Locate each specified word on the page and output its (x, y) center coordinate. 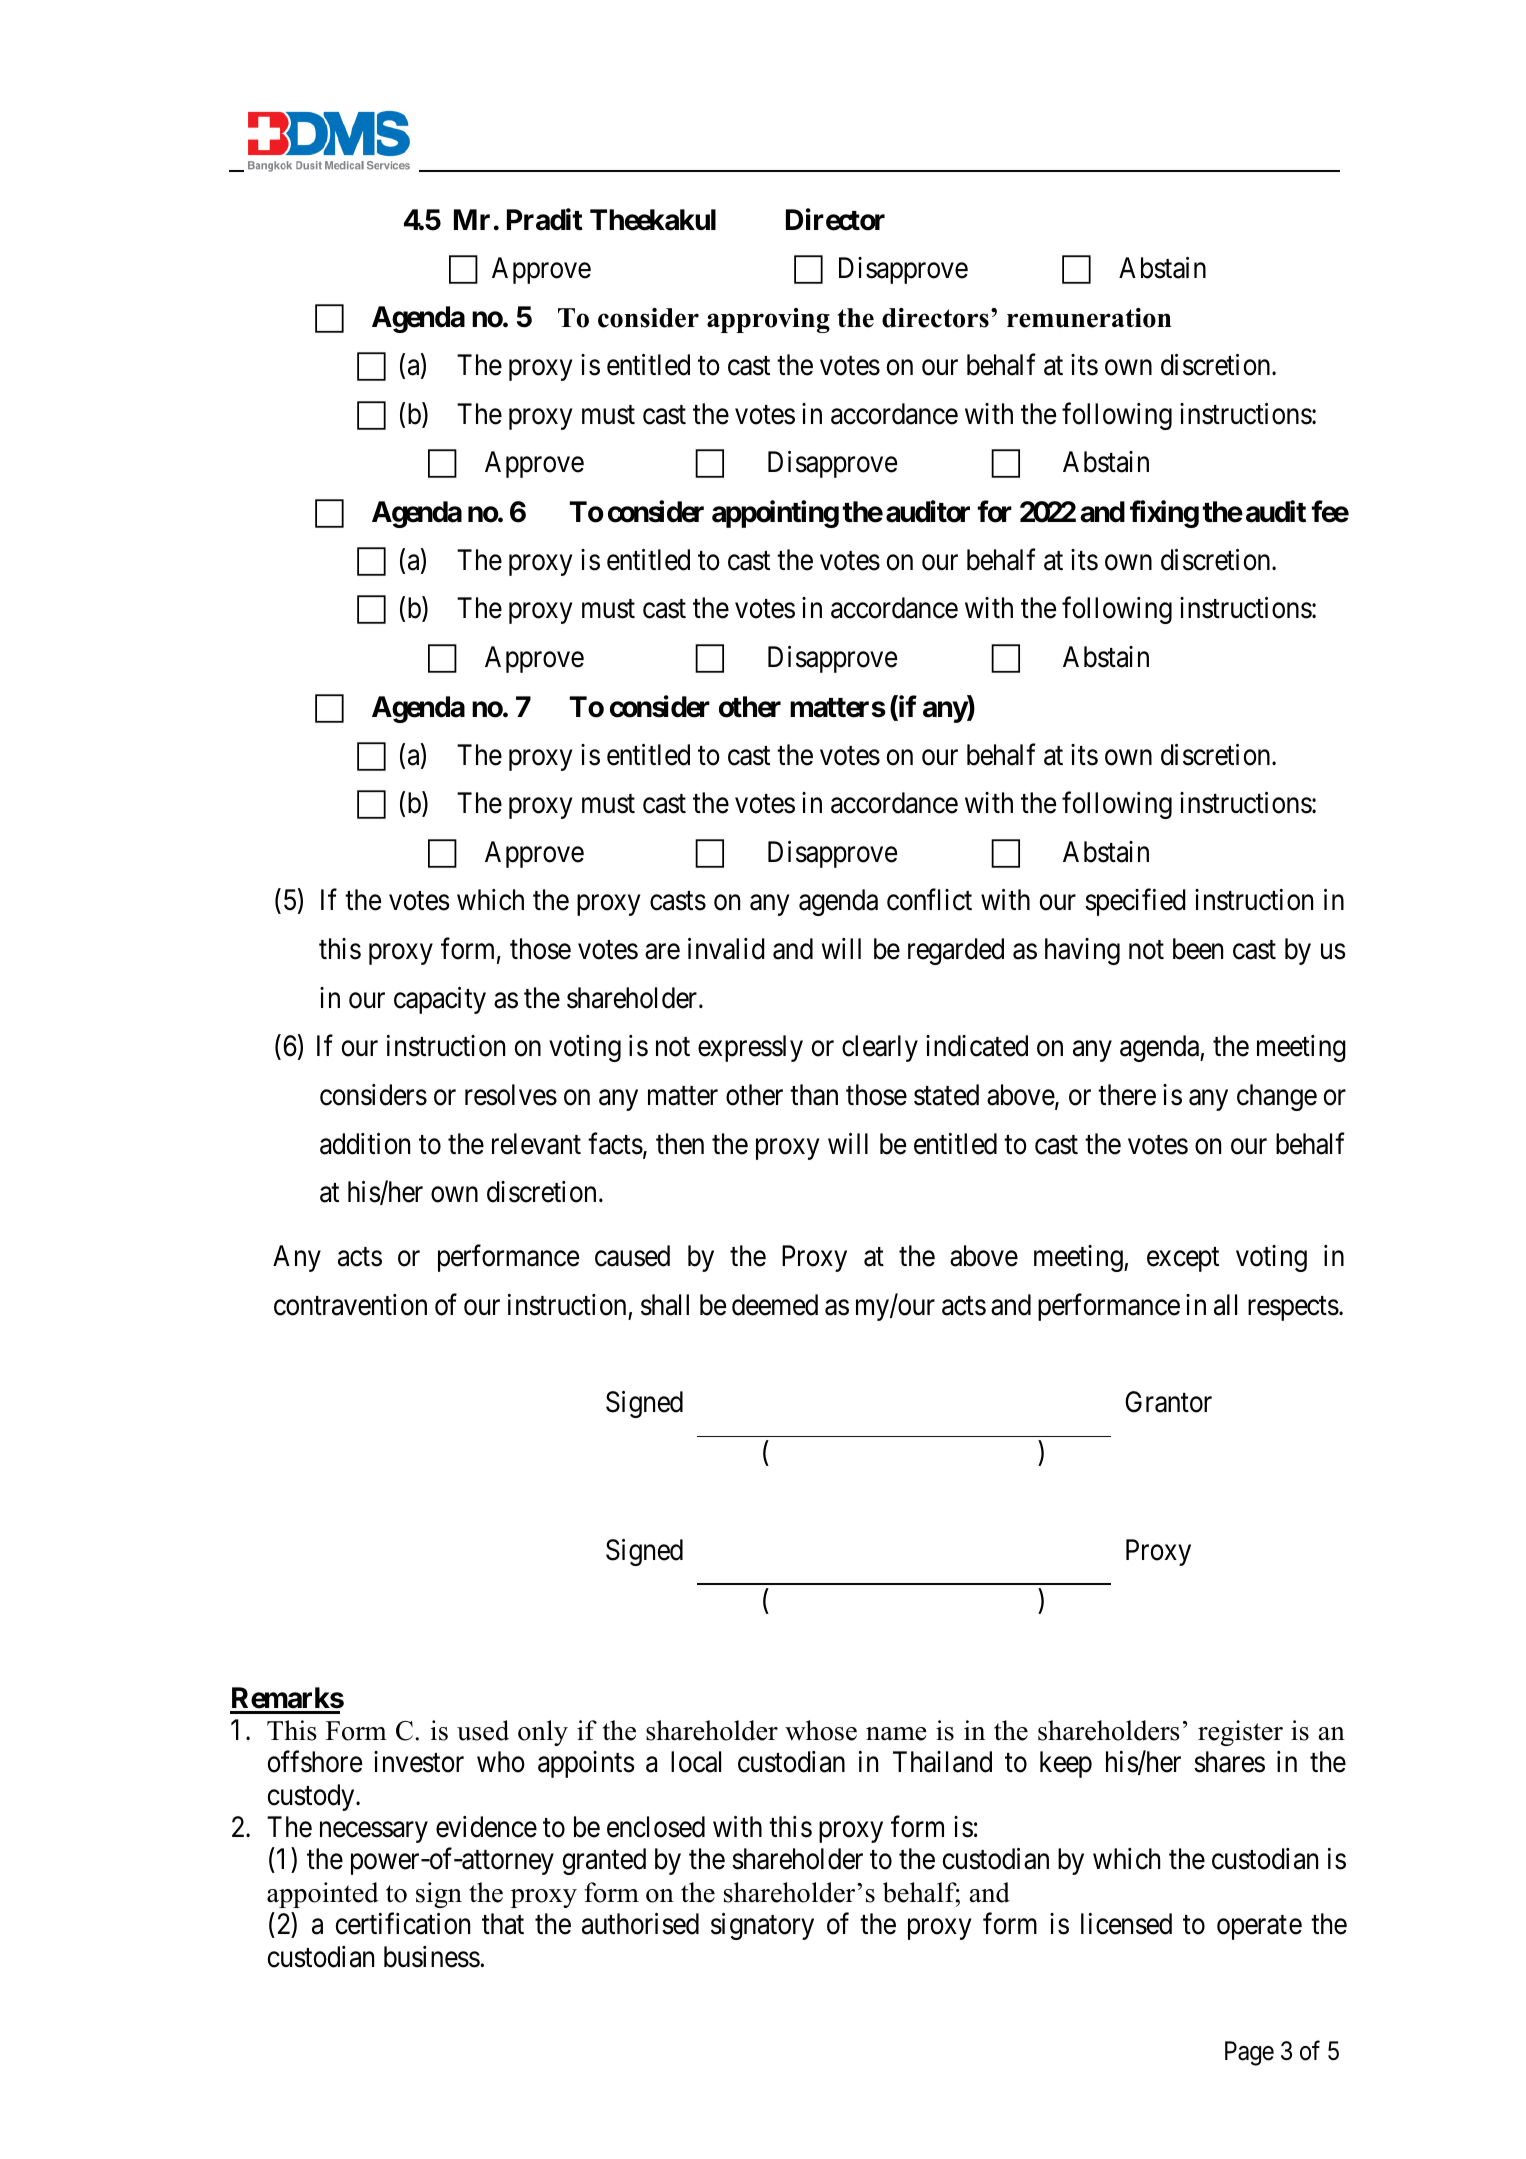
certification (403, 1924)
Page (1249, 2053)
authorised (640, 1924)
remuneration (1089, 318)
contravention (350, 1305)
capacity (440, 1000)
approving (768, 320)
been (1198, 949)
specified (1135, 902)
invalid (726, 949)
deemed (775, 1305)
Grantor (1168, 1402)
